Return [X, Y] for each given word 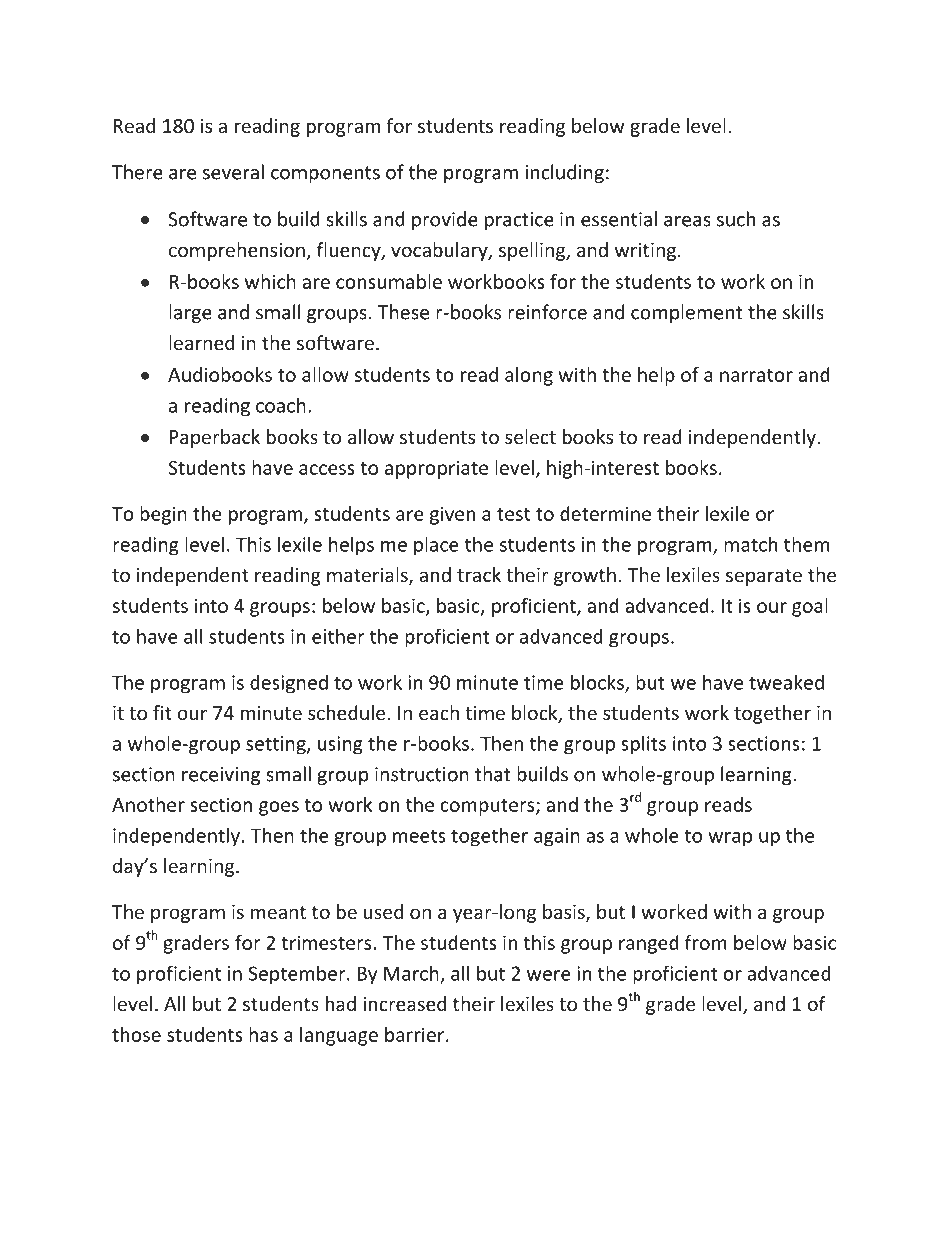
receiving [221, 776]
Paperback [215, 438]
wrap [730, 839]
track [479, 574]
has [263, 1034]
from [706, 942]
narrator [756, 375]
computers [488, 807]
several [233, 172]
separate [764, 577]
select [530, 436]
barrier [414, 1034]
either [338, 636]
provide [445, 220]
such [736, 219]
